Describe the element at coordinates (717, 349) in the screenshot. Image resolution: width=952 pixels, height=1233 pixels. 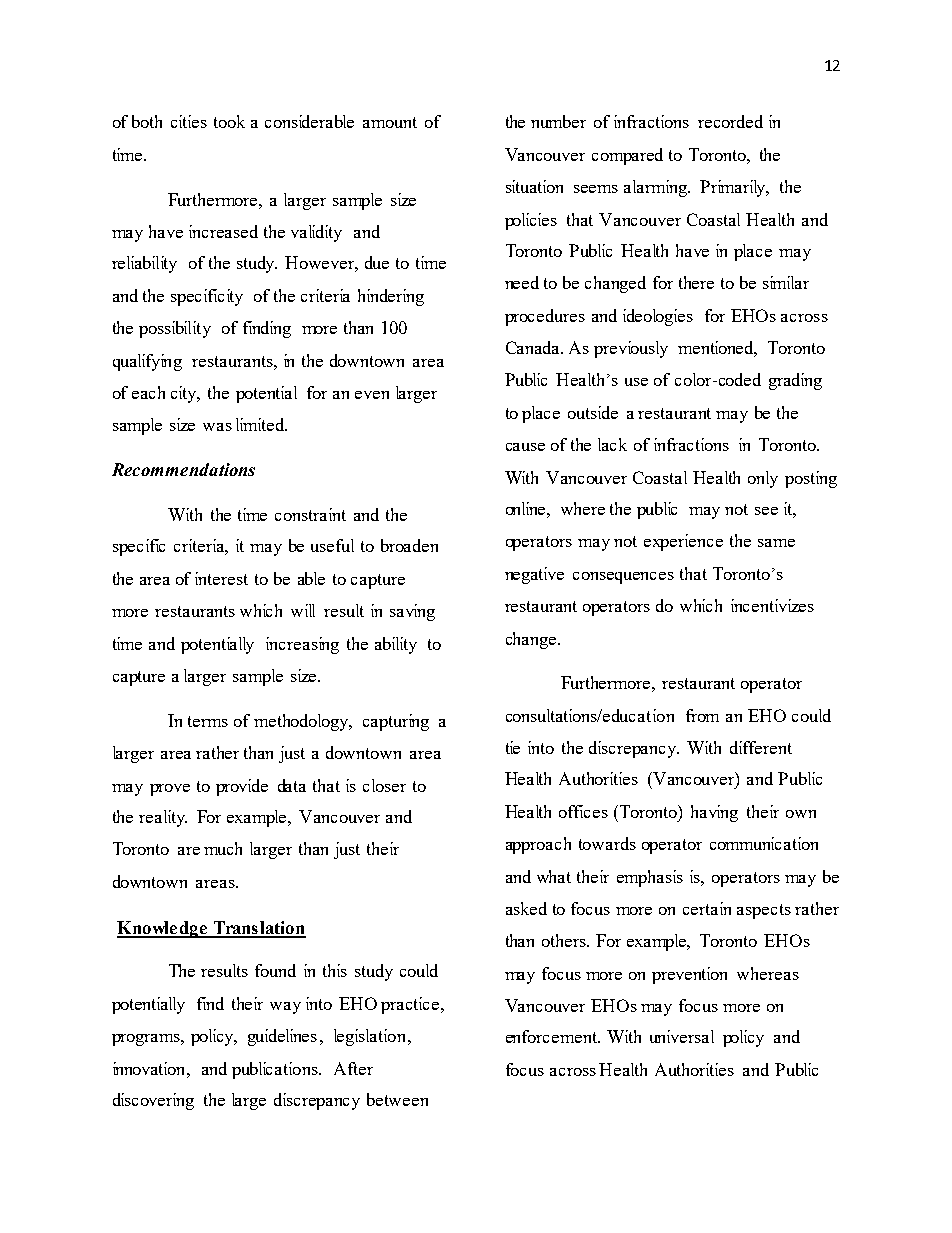
I see `mentioned` at that location.
